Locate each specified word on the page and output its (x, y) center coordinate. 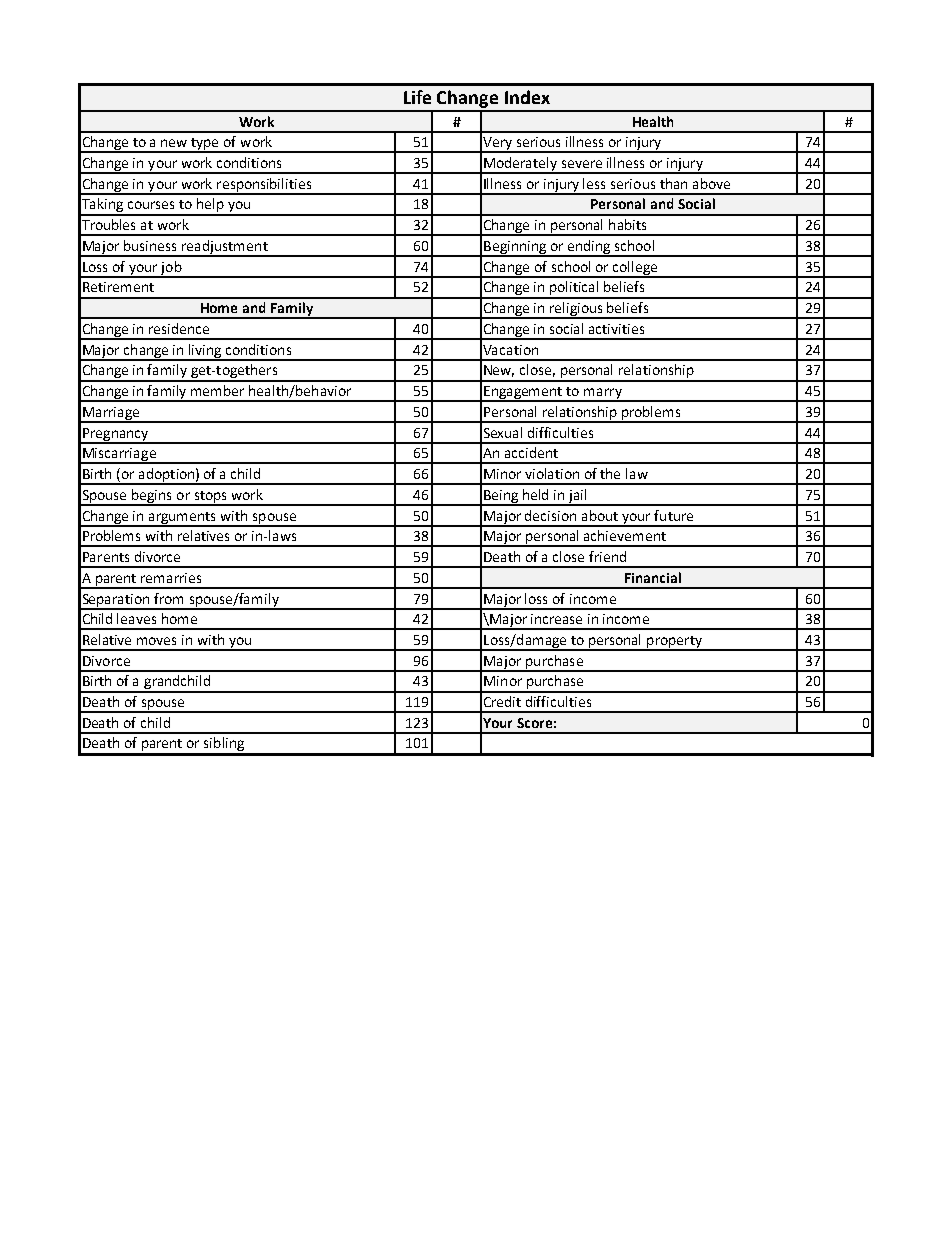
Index (527, 97)
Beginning (515, 248)
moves (156, 641)
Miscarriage (119, 456)
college (635, 269)
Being (501, 497)
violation (552, 473)
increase (556, 619)
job (171, 269)
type (206, 145)
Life (417, 97)
